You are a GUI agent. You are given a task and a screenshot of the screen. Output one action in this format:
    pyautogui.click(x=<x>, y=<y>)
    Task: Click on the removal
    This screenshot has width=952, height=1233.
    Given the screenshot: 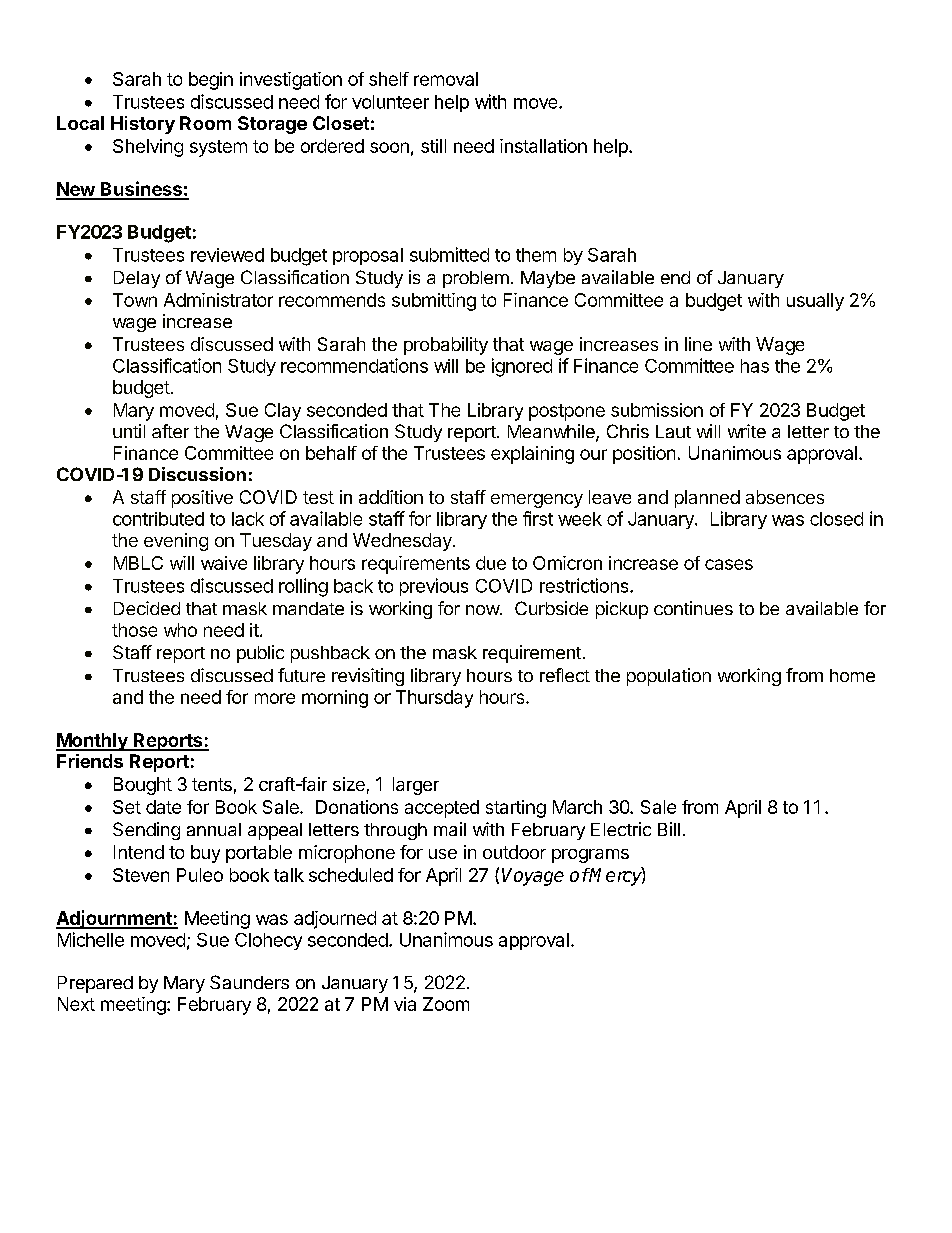 What is the action you would take?
    pyautogui.click(x=446, y=79)
